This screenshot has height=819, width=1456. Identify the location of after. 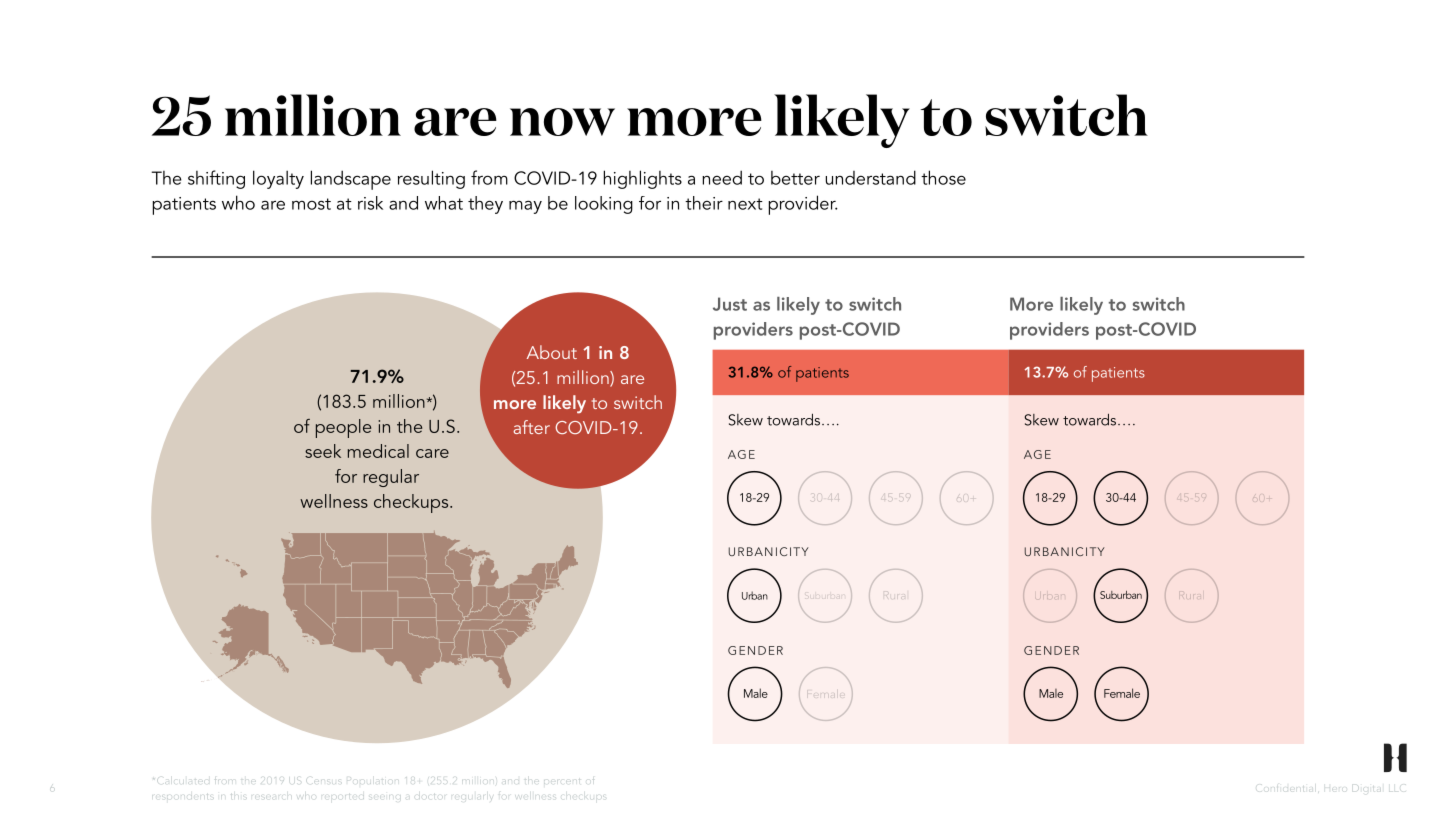
(531, 427).
